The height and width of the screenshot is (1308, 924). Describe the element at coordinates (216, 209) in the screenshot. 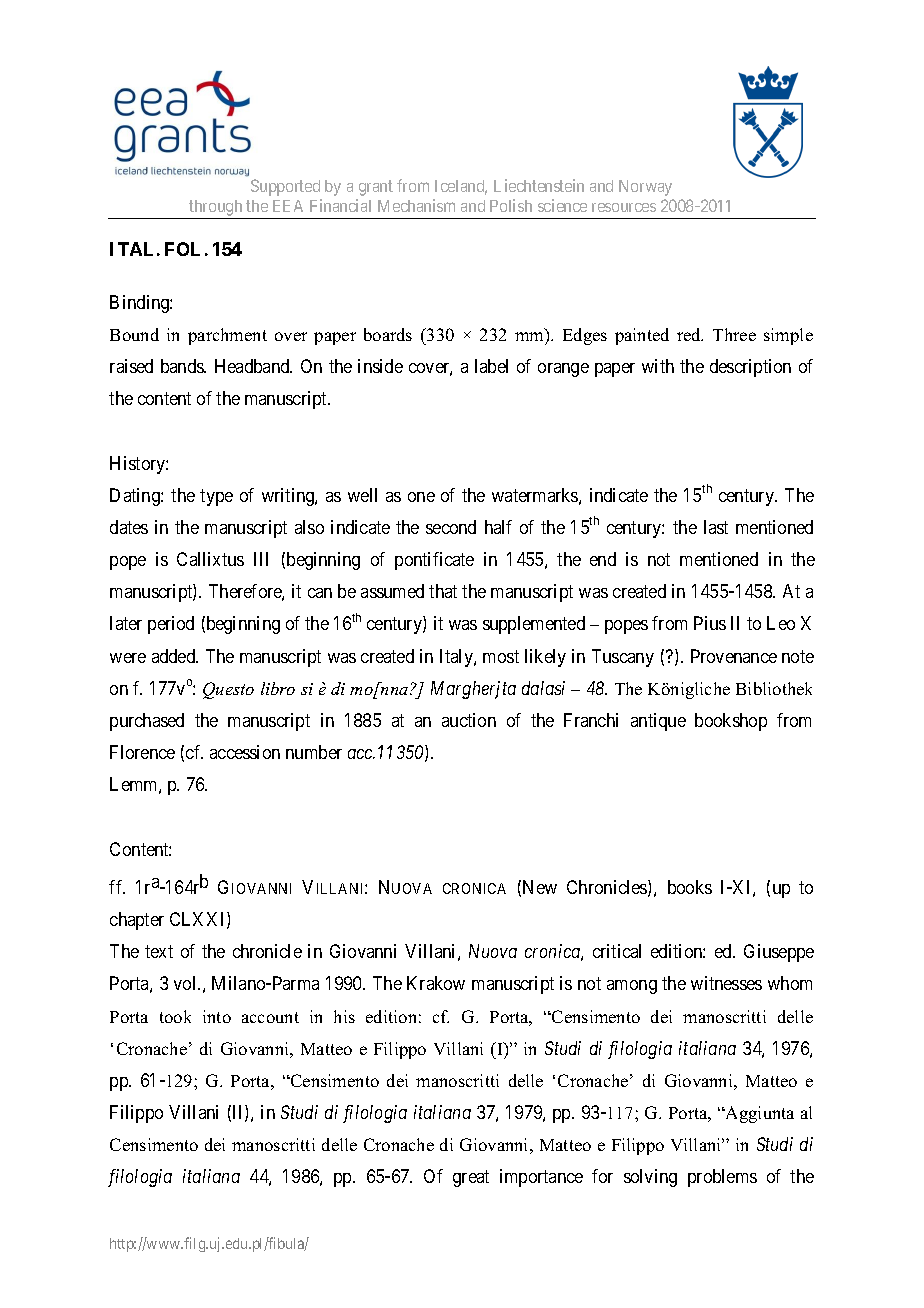

I see `through` at that location.
